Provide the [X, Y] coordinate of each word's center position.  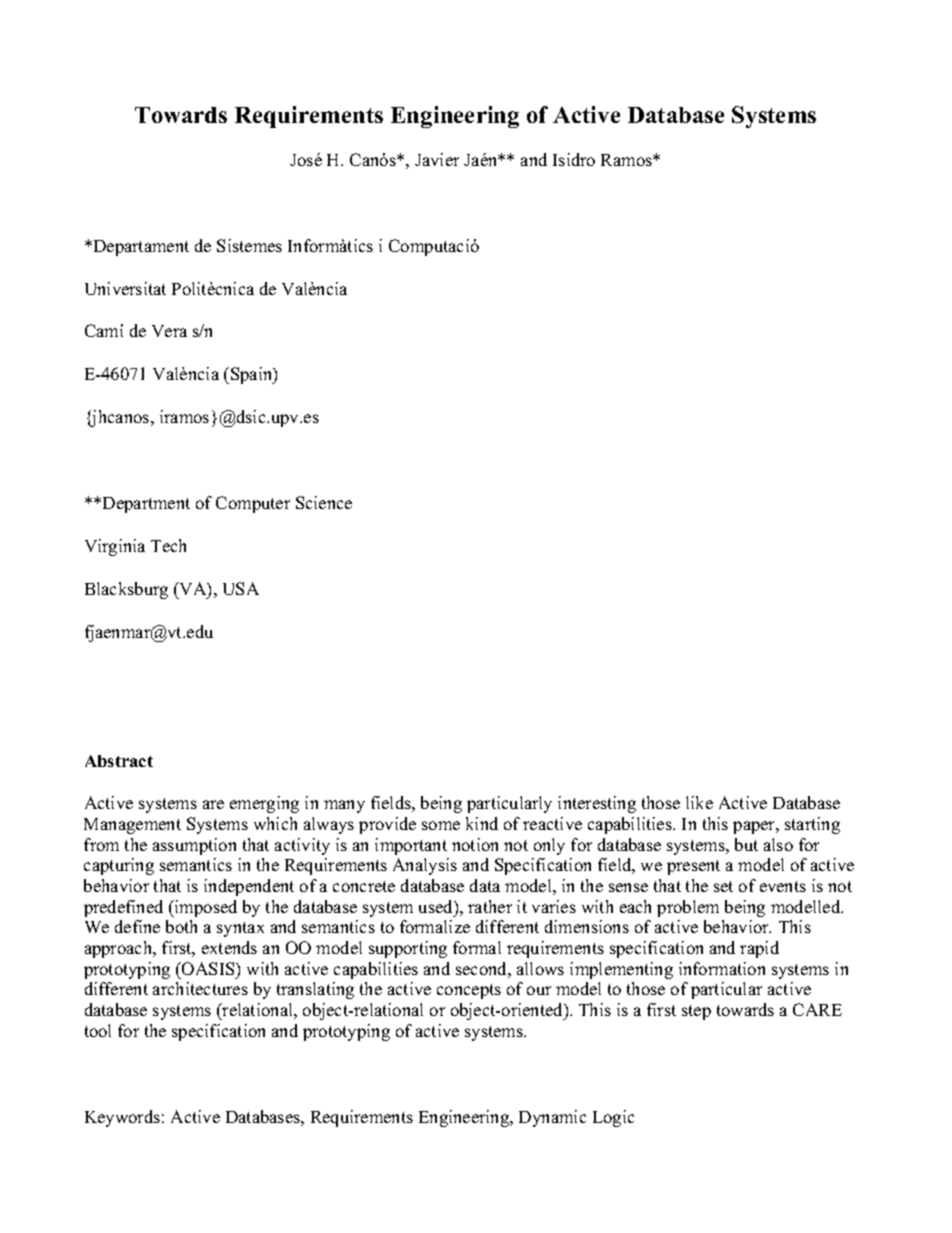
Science [324, 502]
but [746, 844]
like [699, 802]
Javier [437, 159]
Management [132, 826]
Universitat [125, 288]
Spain [253, 375]
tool [98, 1030]
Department [146, 505]
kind [482, 823]
